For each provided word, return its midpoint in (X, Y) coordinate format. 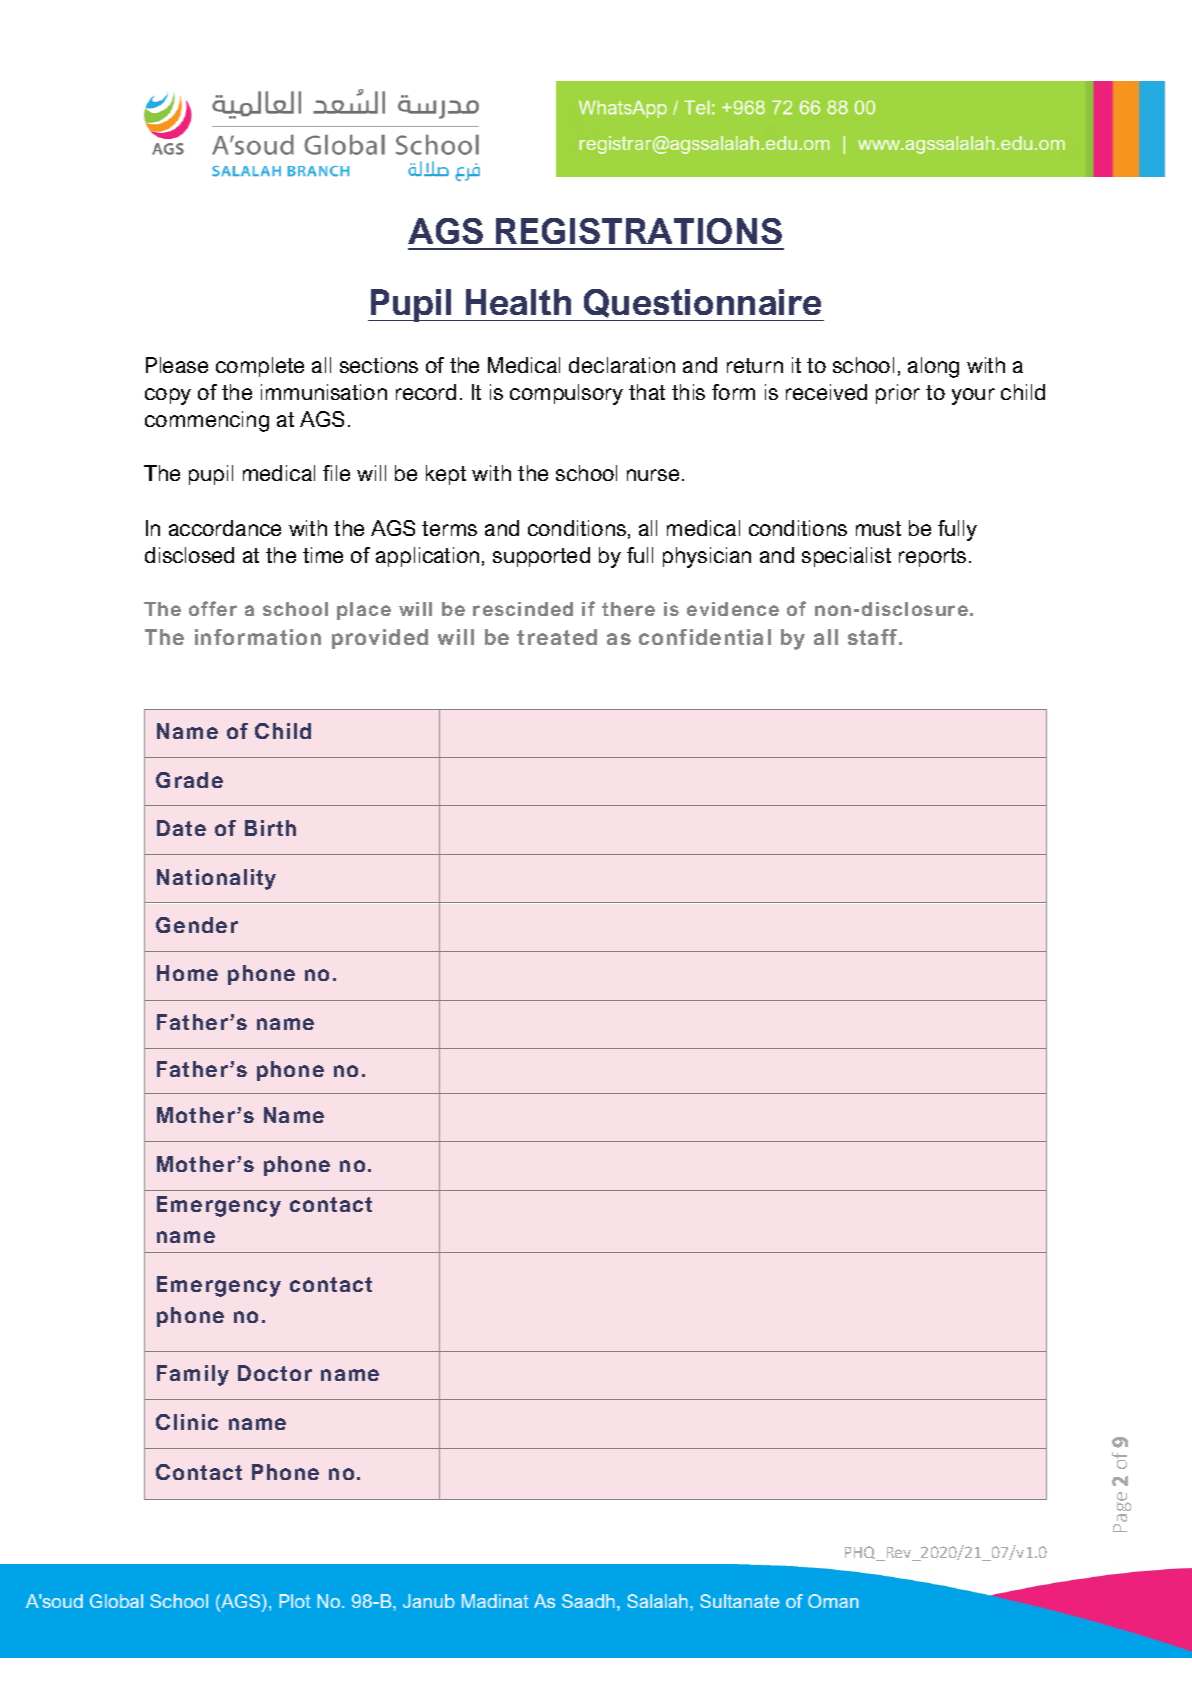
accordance (225, 528)
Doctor (275, 1373)
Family (193, 1375)
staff (874, 637)
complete (260, 367)
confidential (705, 637)
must (878, 528)
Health (518, 302)
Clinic (187, 1422)
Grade (189, 780)
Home (187, 973)
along (933, 367)
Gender (197, 925)
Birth (270, 828)
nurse (653, 475)
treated (557, 637)
